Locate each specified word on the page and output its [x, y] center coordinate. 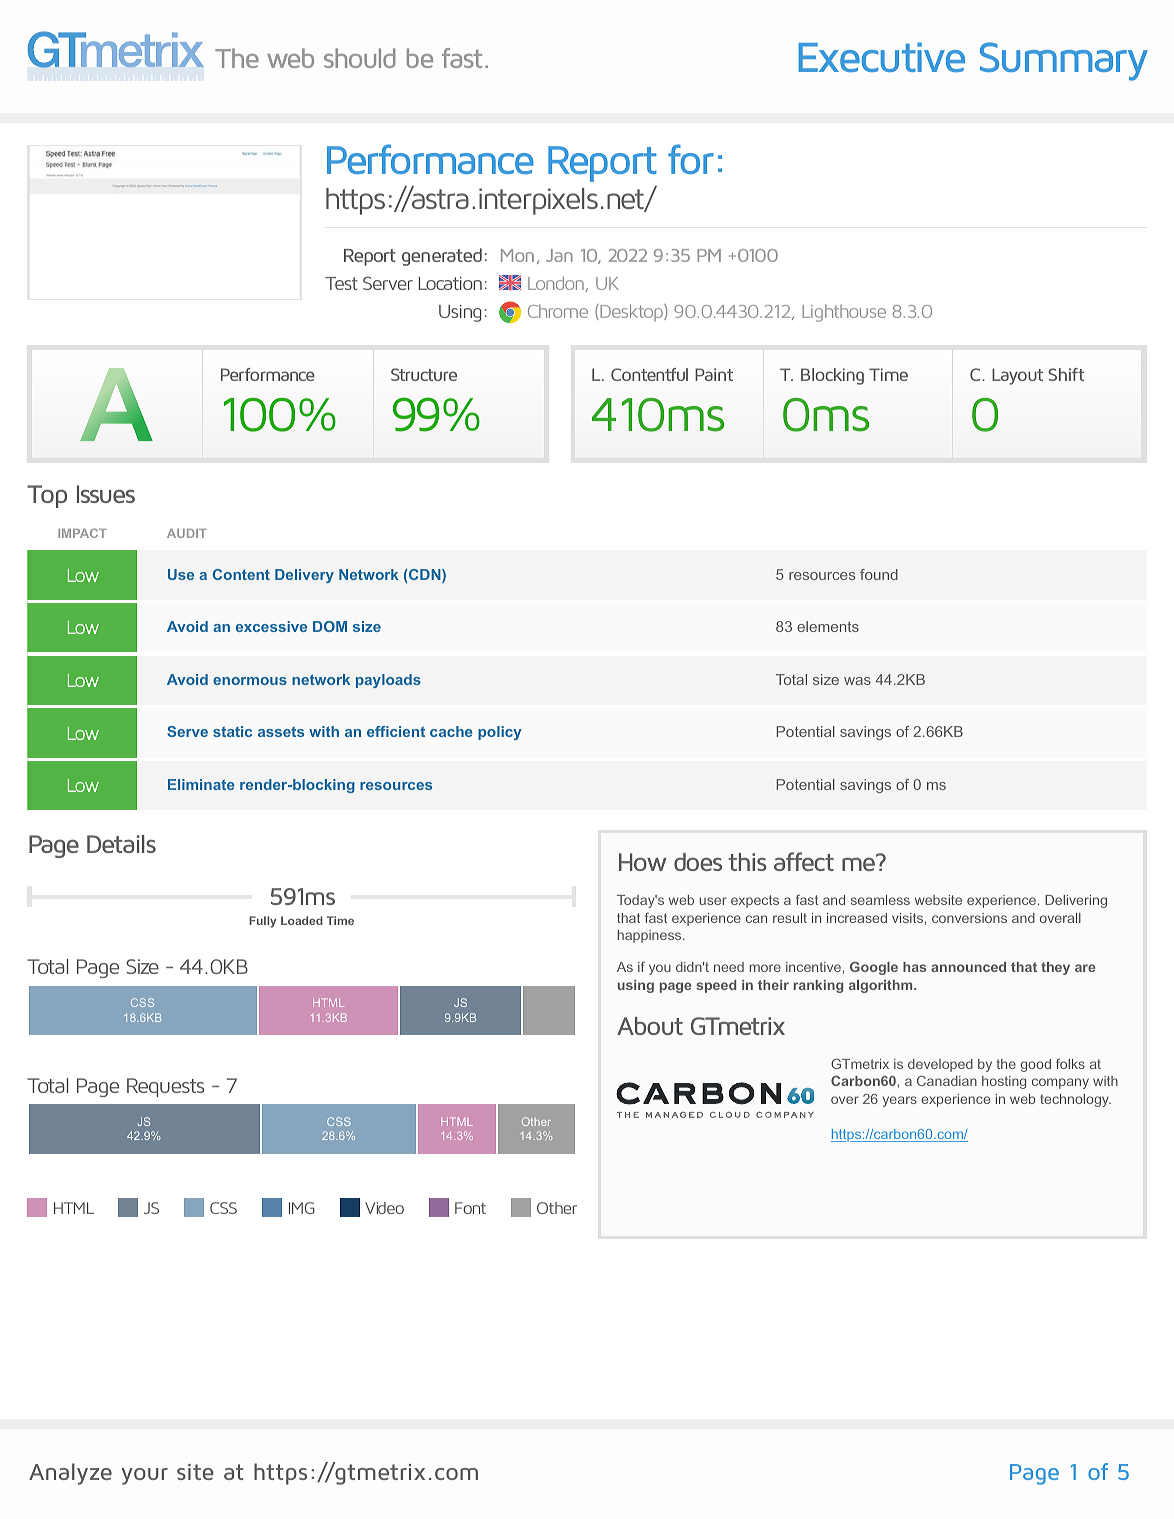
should [359, 58]
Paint [714, 374]
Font [470, 1208]
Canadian [947, 1080]
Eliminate [201, 784]
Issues [106, 494]
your [144, 1476]
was [857, 681]
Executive [882, 57]
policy [500, 733]
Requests [165, 1087]
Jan [559, 255]
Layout [1017, 376]
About [650, 1026]
